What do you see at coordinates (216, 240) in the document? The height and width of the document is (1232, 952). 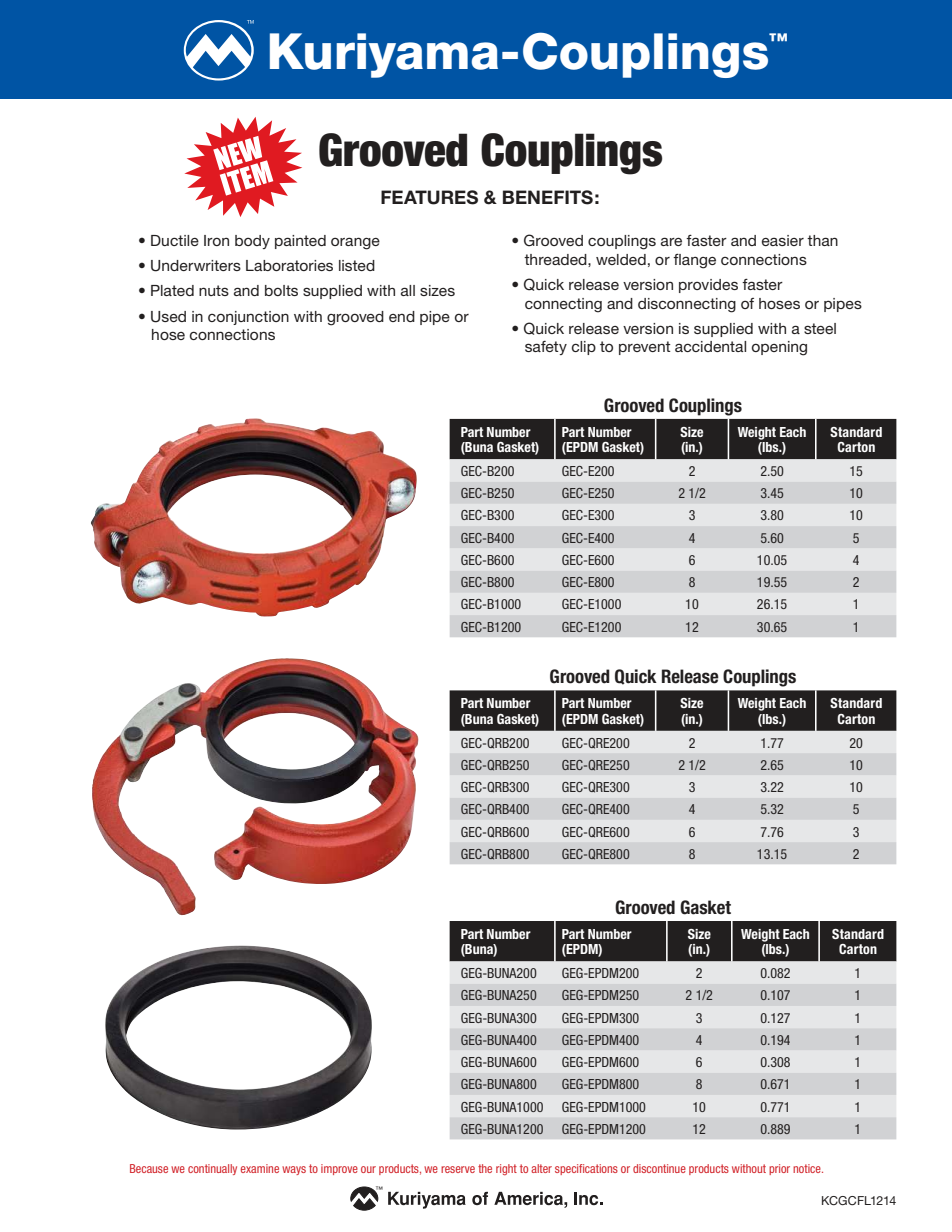 I see `Iron` at bounding box center [216, 240].
